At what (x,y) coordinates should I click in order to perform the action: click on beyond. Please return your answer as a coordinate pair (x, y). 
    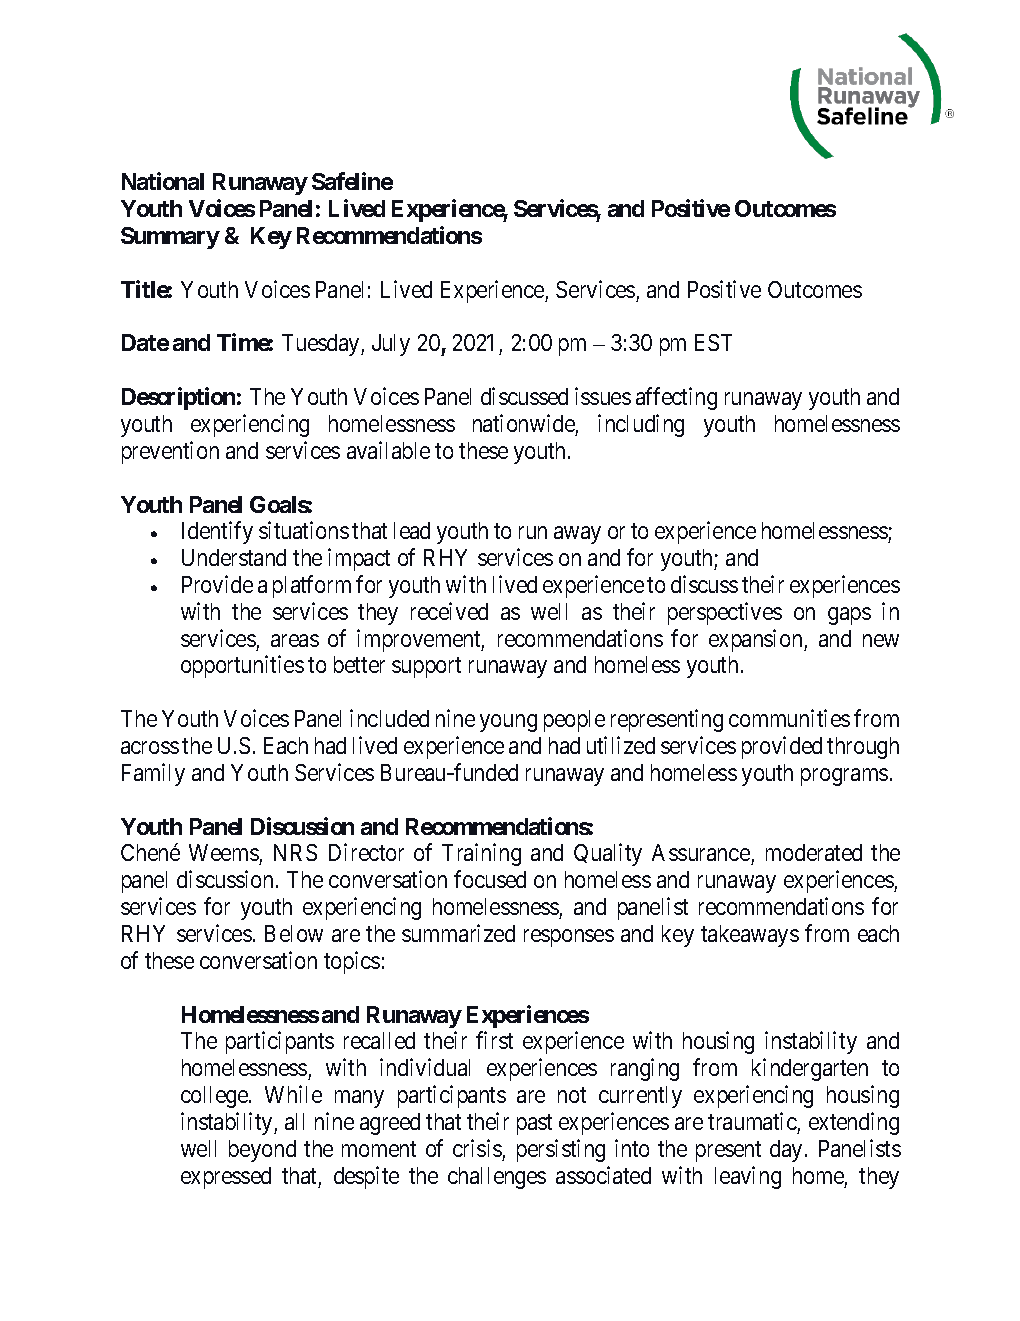
    Looking at the image, I should click on (262, 1151).
